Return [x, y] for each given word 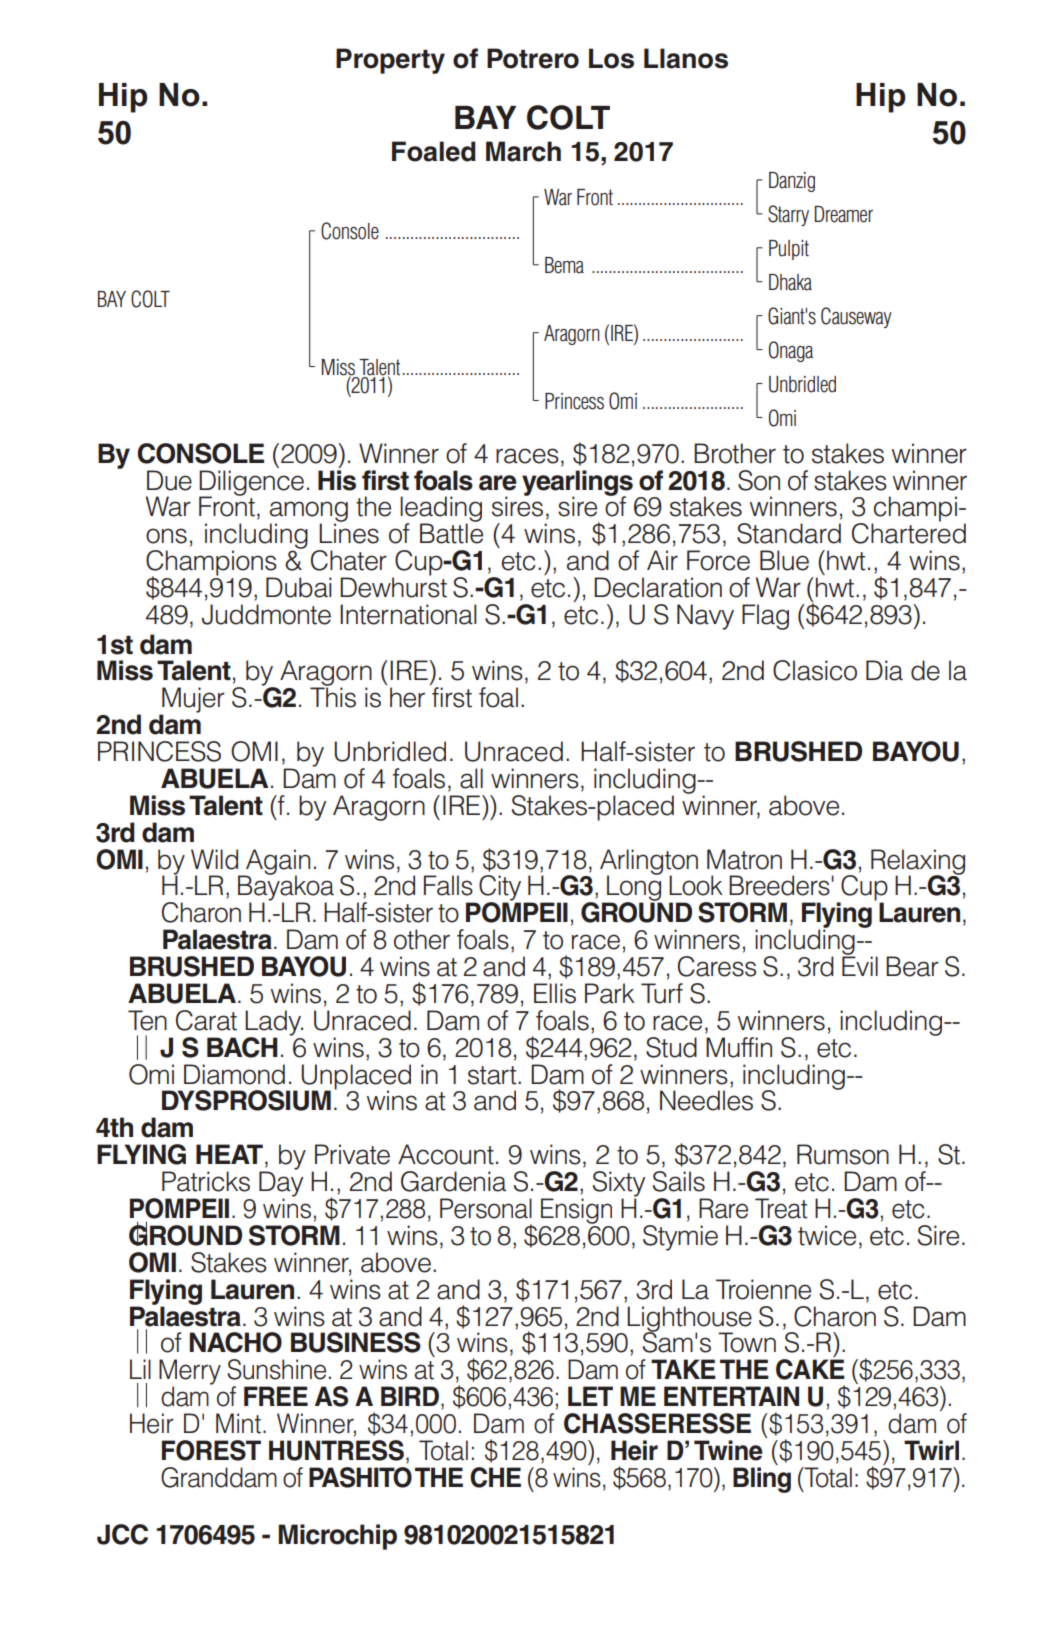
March [523, 151]
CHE [495, 1477]
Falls [448, 885]
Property [390, 61]
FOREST [211, 1450]
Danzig [792, 182]
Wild [214, 859]
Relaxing [918, 863]
